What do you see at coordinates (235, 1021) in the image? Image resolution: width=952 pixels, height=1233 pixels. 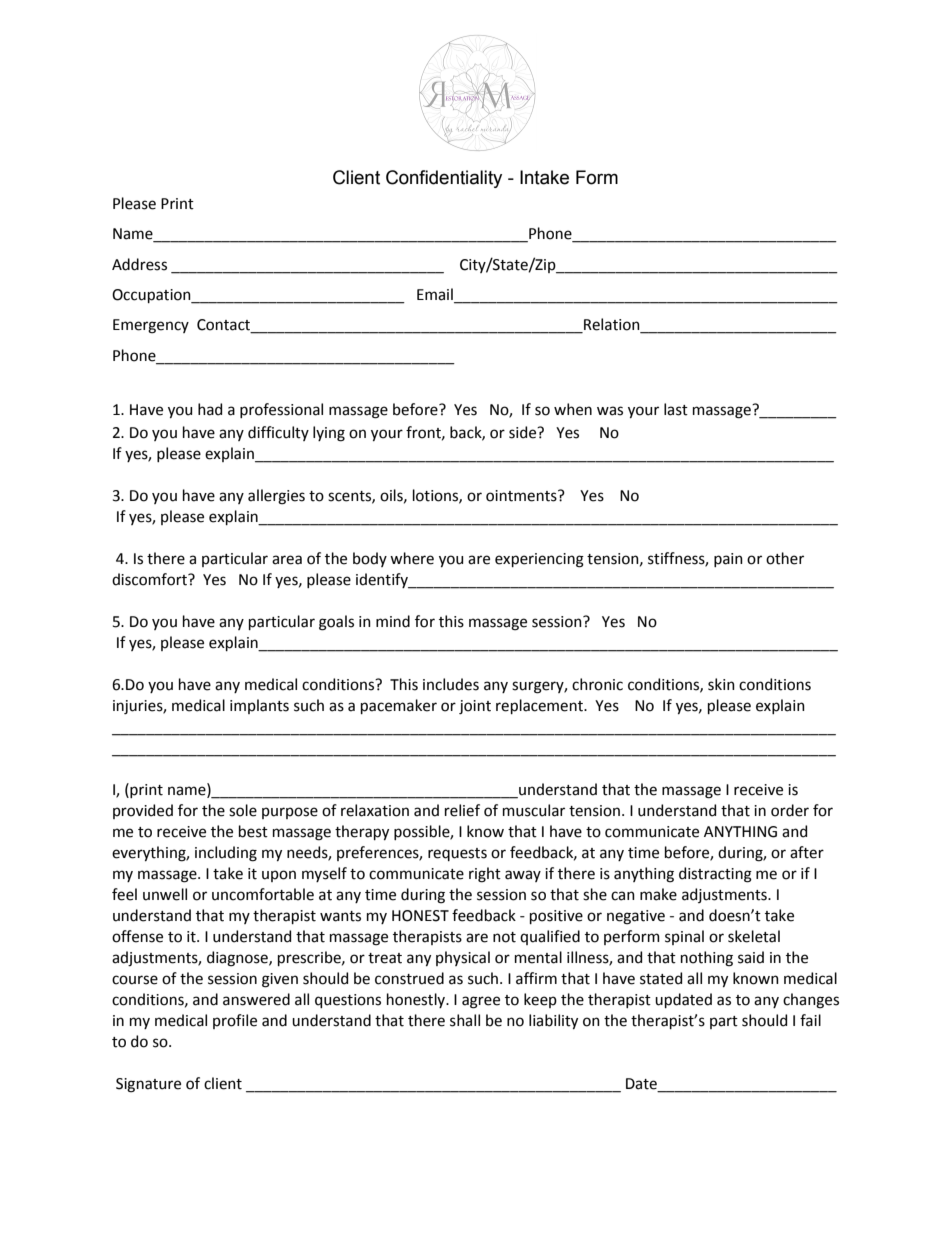 I see `profile` at bounding box center [235, 1021].
